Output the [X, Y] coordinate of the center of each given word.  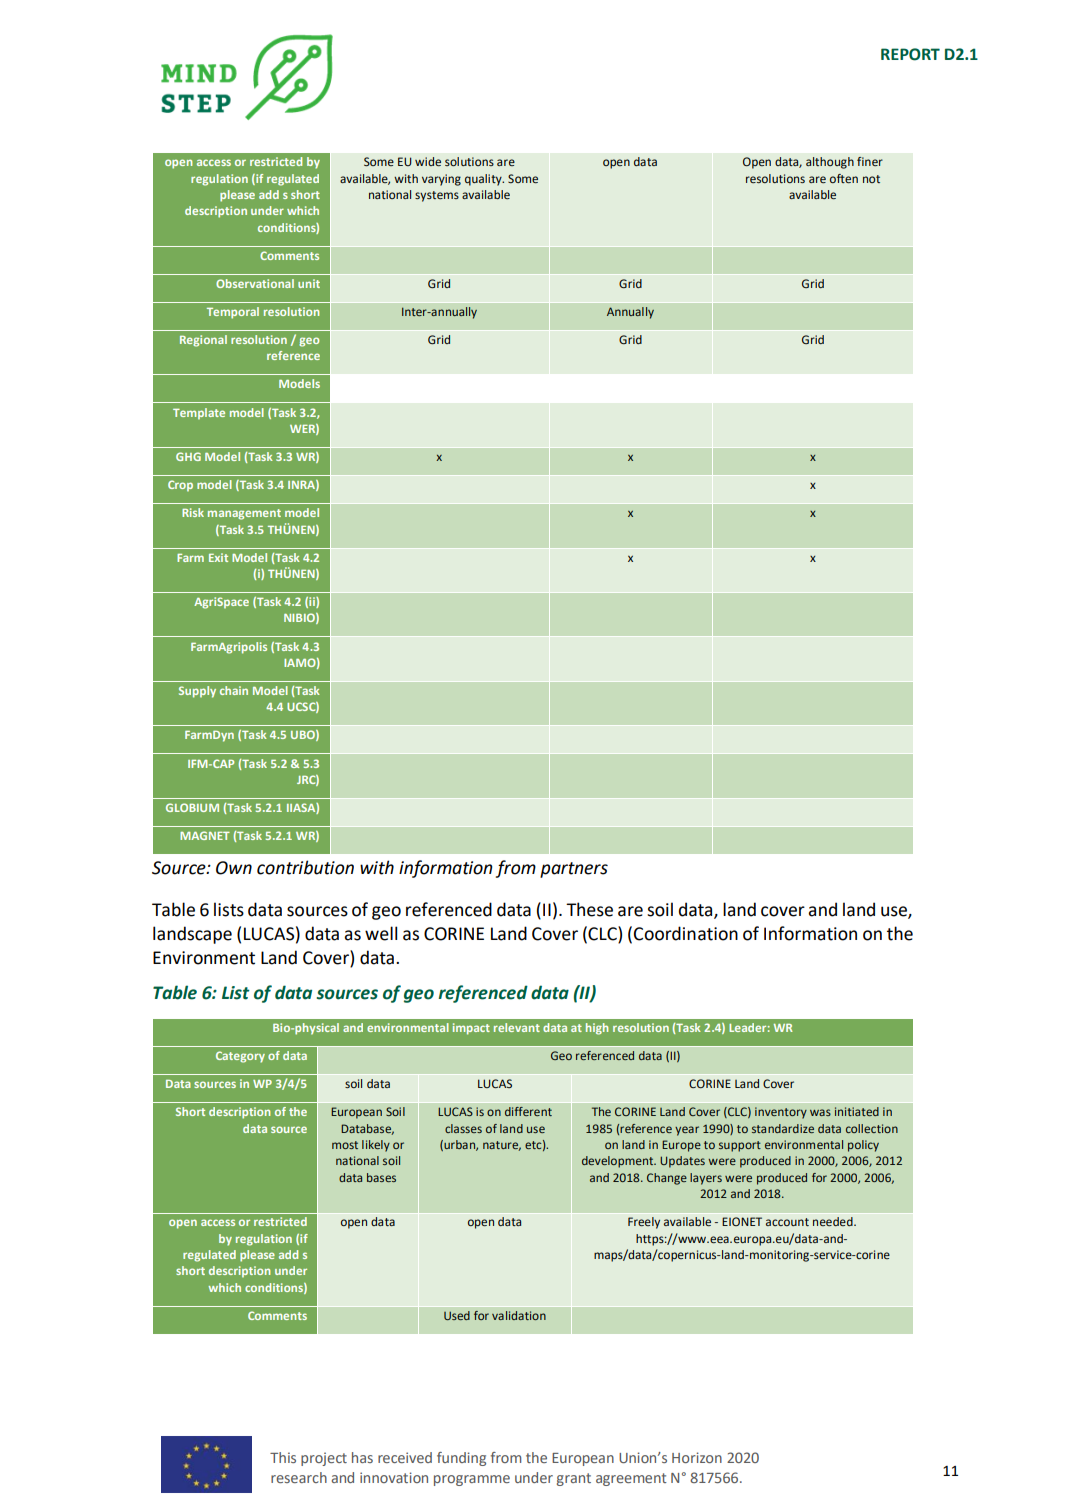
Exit [218, 557]
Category [240, 1057]
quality [484, 180]
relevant [517, 1027]
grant [574, 1479]
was [820, 1112]
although [830, 163]
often [844, 178]
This [283, 1457]
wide [428, 161]
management [244, 514]
